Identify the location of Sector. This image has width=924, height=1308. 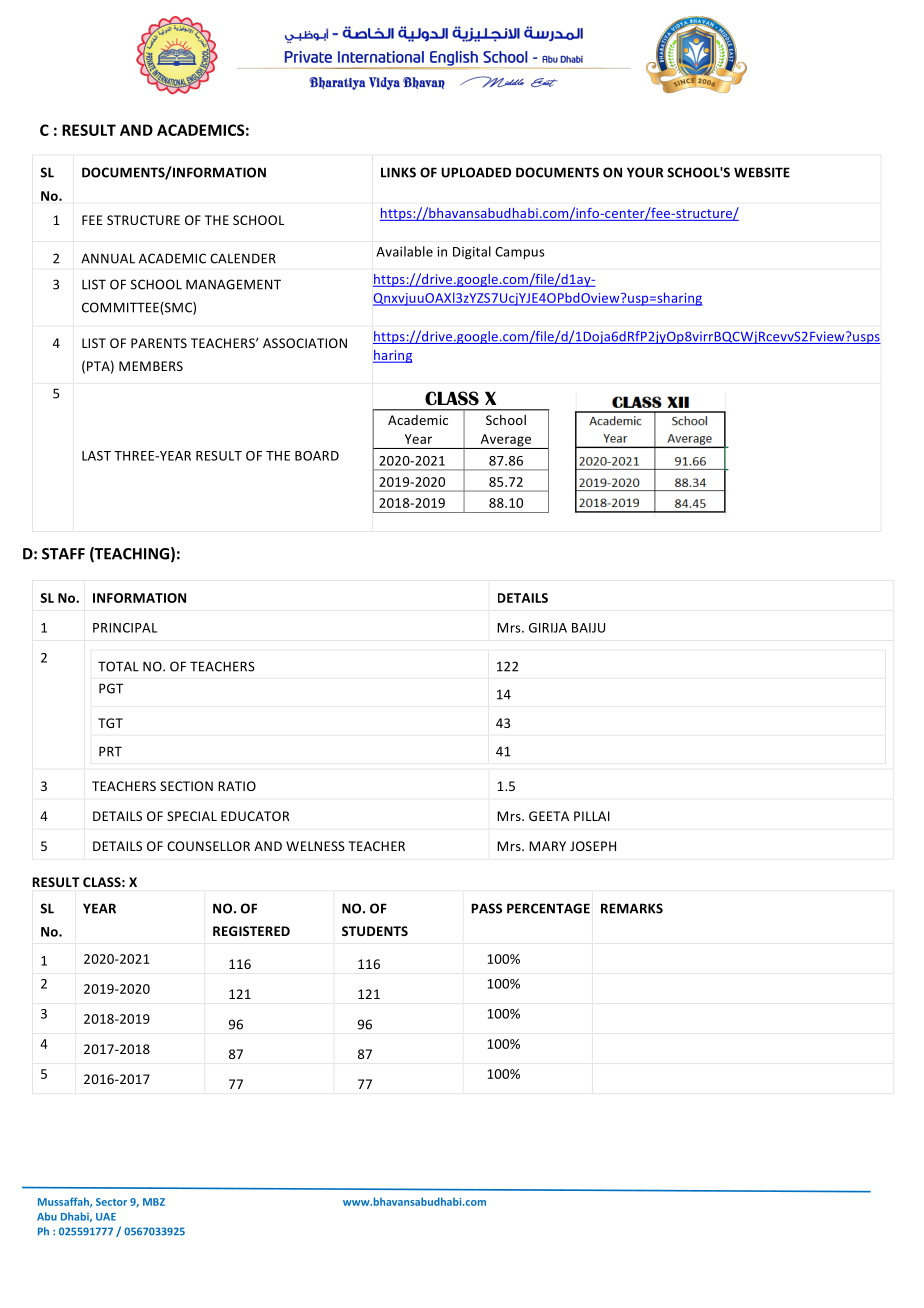
(111, 1202).
